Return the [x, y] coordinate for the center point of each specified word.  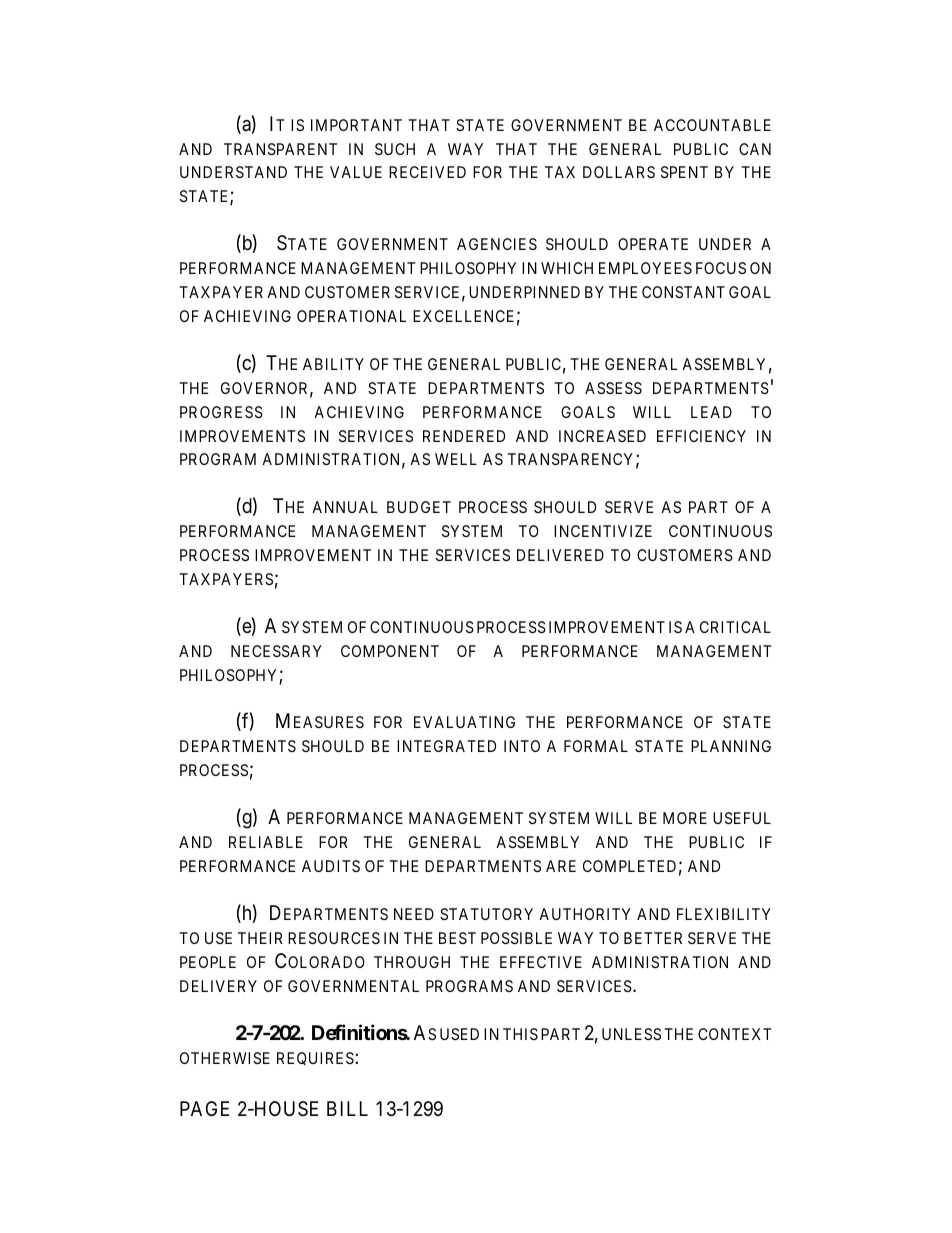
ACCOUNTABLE [712, 125]
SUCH [395, 149]
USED [459, 1034]
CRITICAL [735, 627]
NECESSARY [276, 651]
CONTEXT [734, 1034]
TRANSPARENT [280, 149]
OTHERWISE [225, 1058]
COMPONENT [390, 651]
